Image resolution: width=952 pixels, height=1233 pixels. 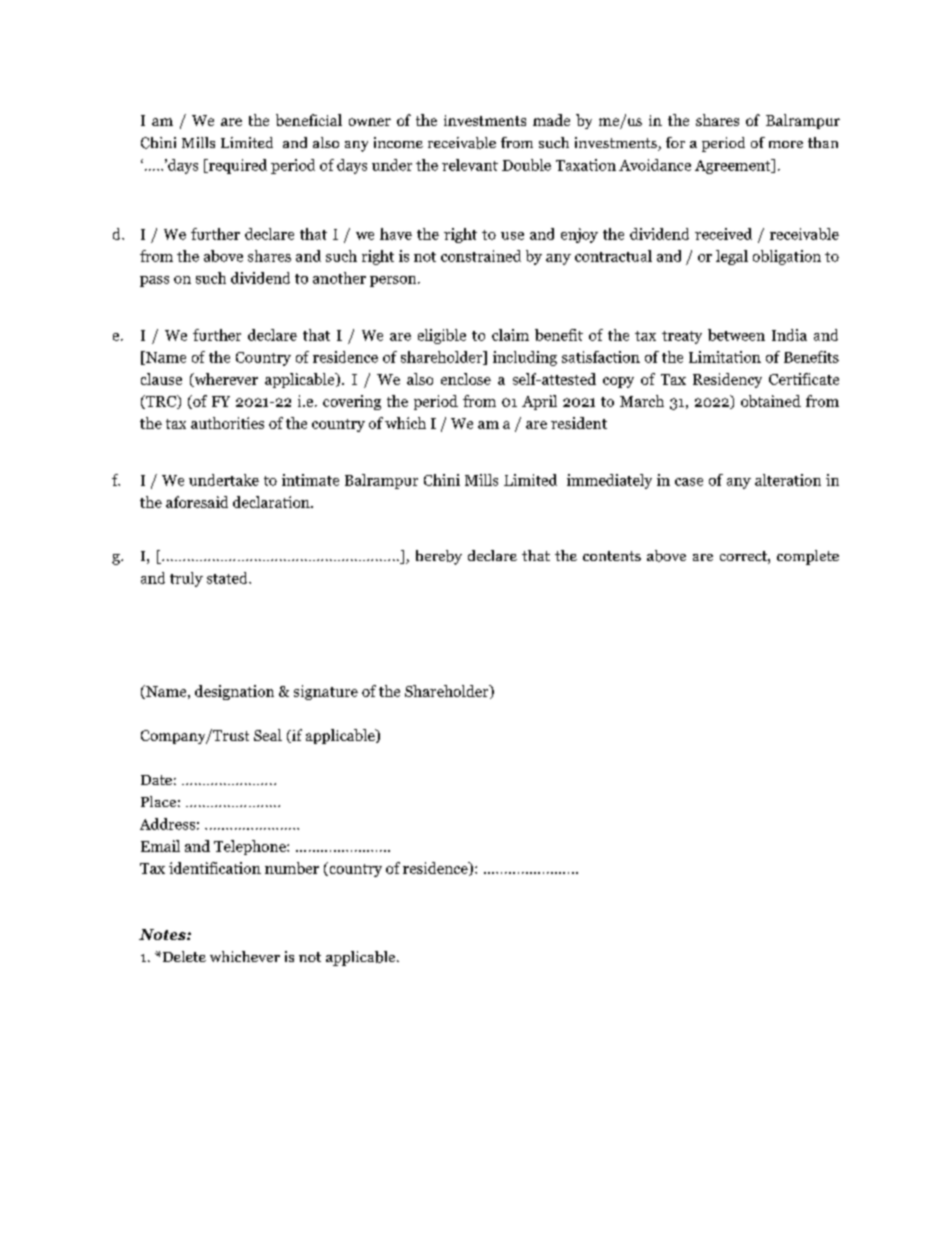 What do you see at coordinates (225, 380) in the screenshot?
I see `wherever` at bounding box center [225, 380].
